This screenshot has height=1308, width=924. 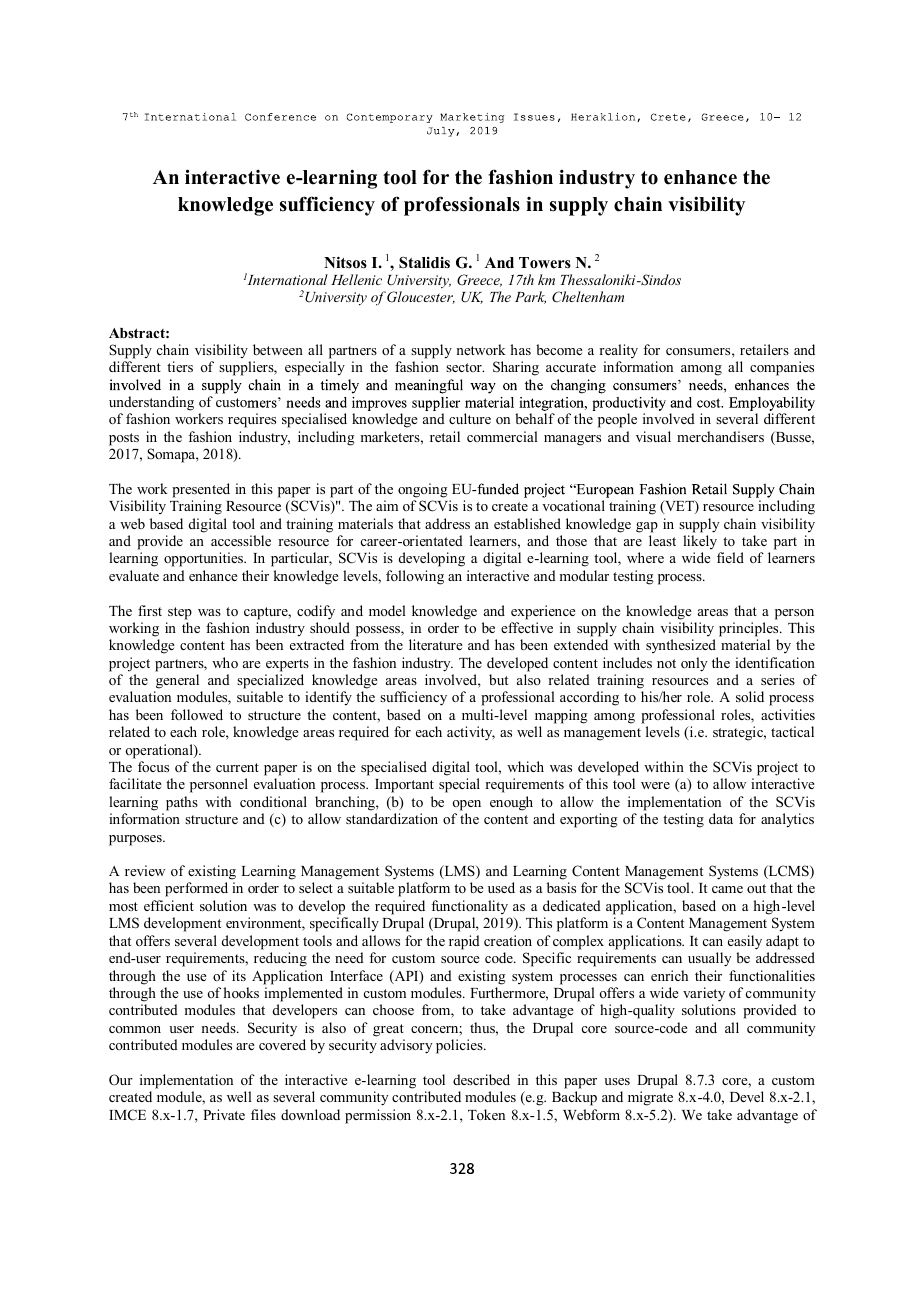 What do you see at coordinates (650, 1098) in the screenshot?
I see `migrate` at bounding box center [650, 1098].
